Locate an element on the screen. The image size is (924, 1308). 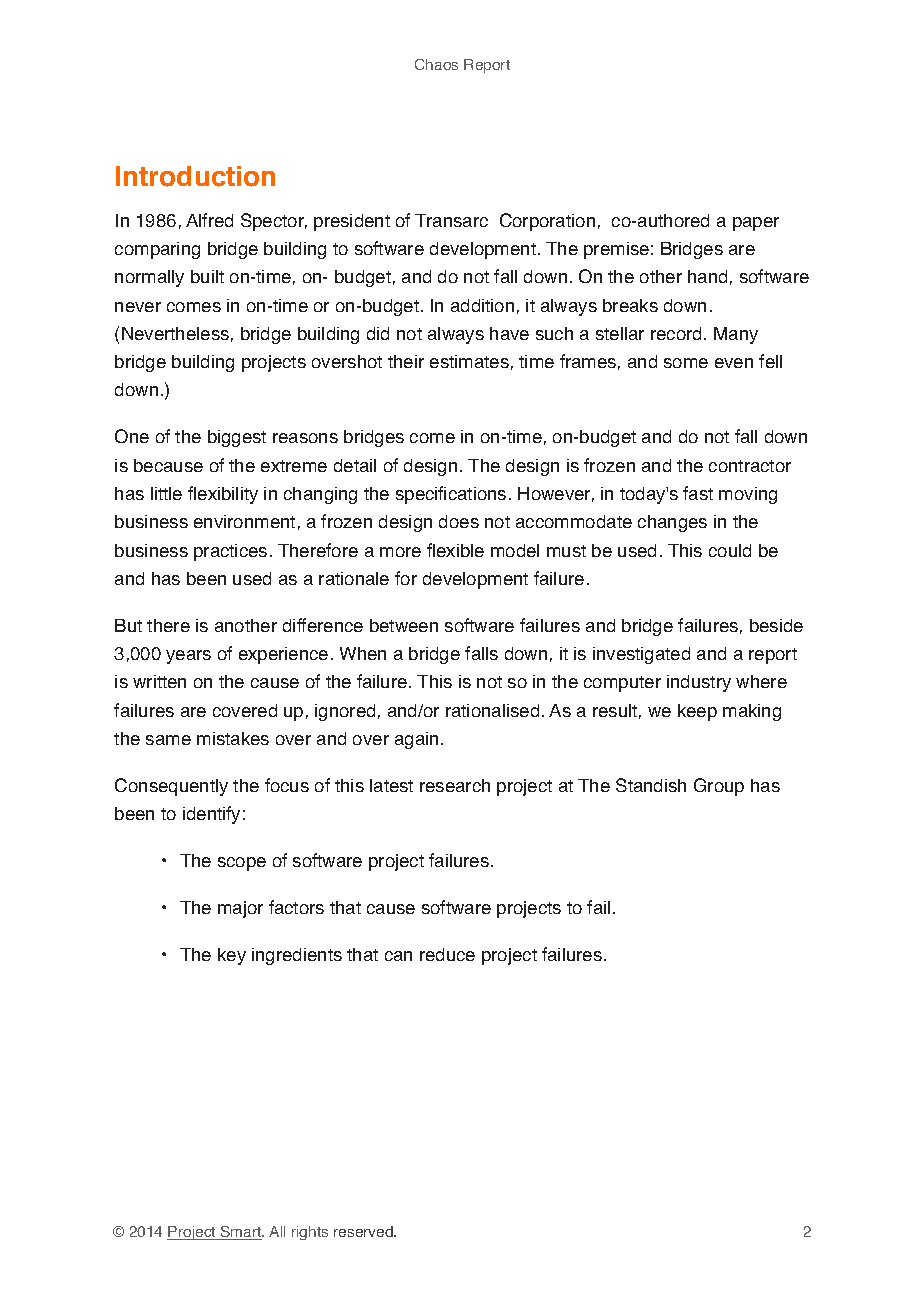
some is located at coordinates (686, 363).
